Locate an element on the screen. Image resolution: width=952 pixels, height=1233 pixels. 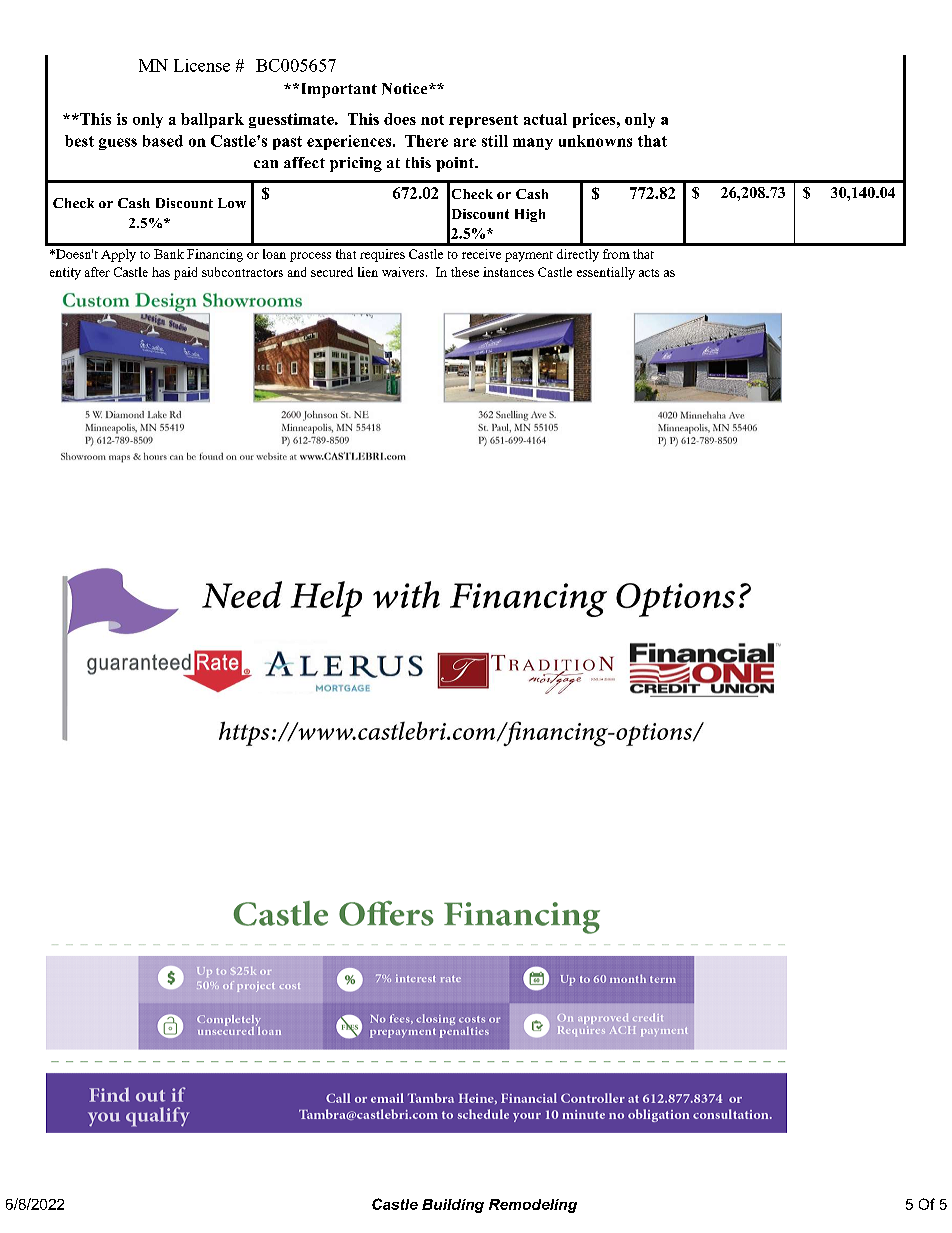
Remodeling is located at coordinates (533, 1206).
